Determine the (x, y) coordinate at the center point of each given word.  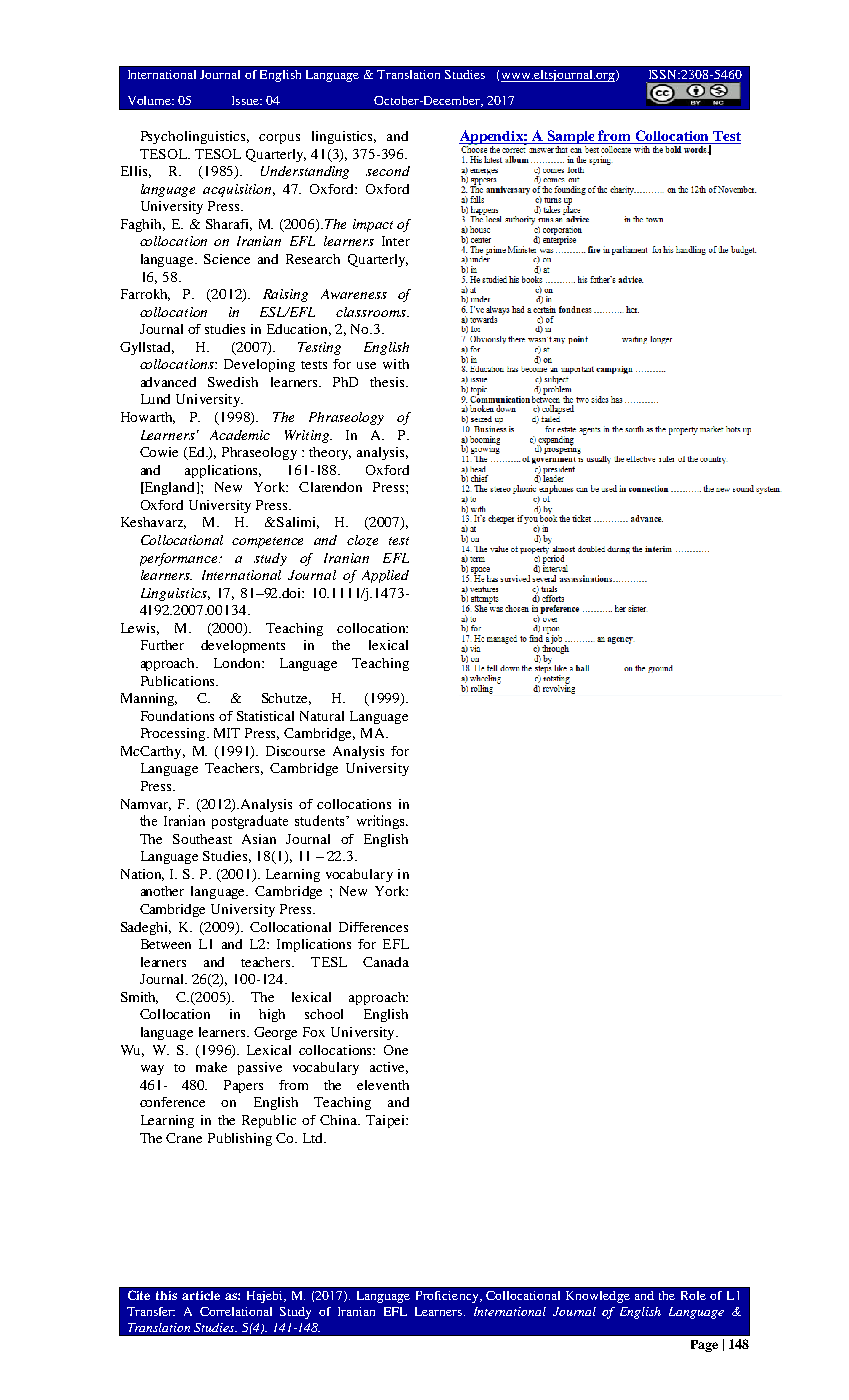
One (396, 1050)
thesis (389, 382)
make (211, 1067)
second (388, 171)
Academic (240, 435)
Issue (246, 100)
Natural (322, 716)
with (396, 364)
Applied (385, 576)
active (389, 1068)
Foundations (177, 716)
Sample (571, 138)
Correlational (236, 1311)
